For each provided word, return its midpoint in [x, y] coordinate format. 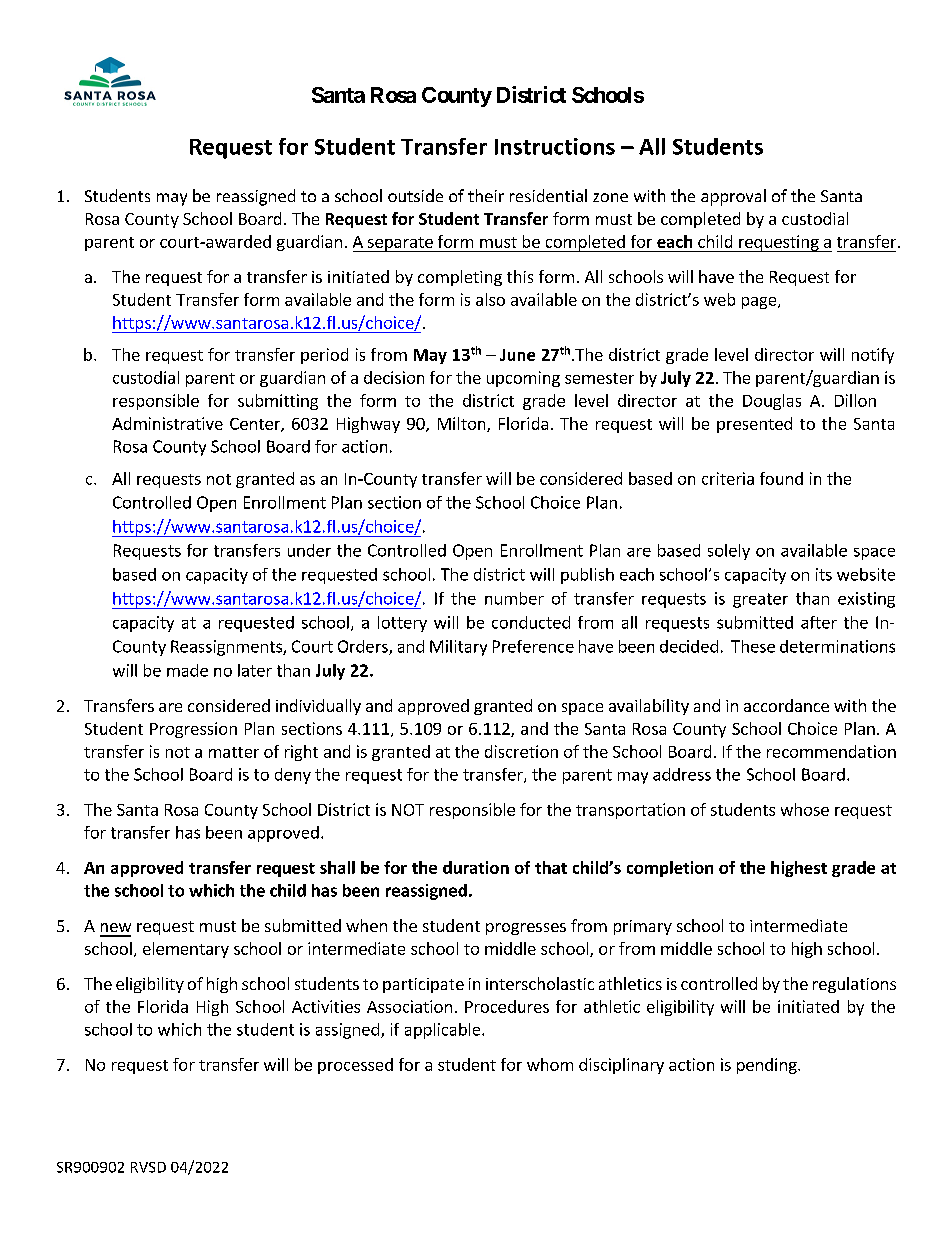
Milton [463, 424]
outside [415, 195]
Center [256, 425]
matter [234, 752]
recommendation [831, 751]
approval [733, 197]
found [781, 478]
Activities [326, 1006]
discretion [521, 751]
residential [548, 195]
